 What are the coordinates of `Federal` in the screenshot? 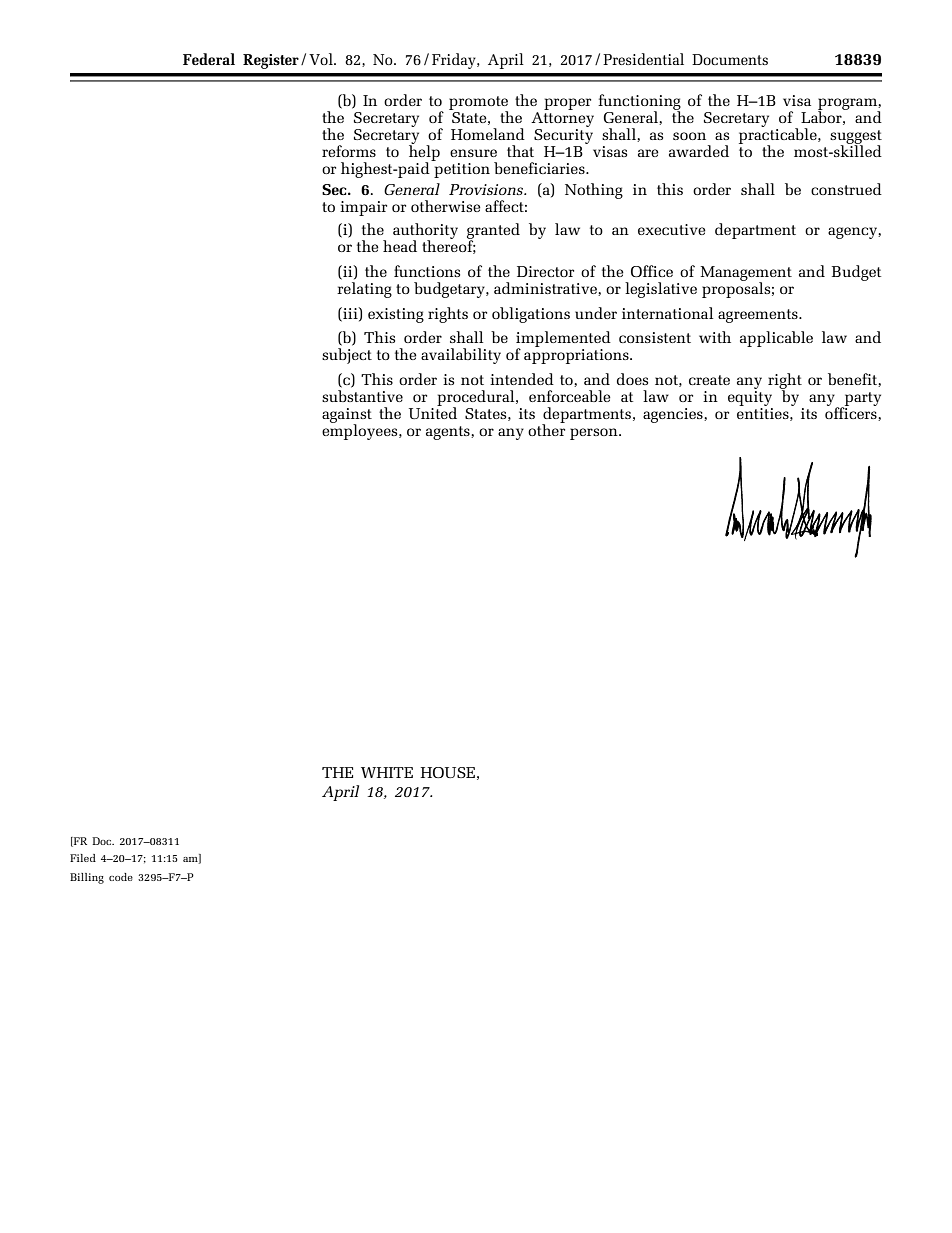 It's located at (209, 59).
